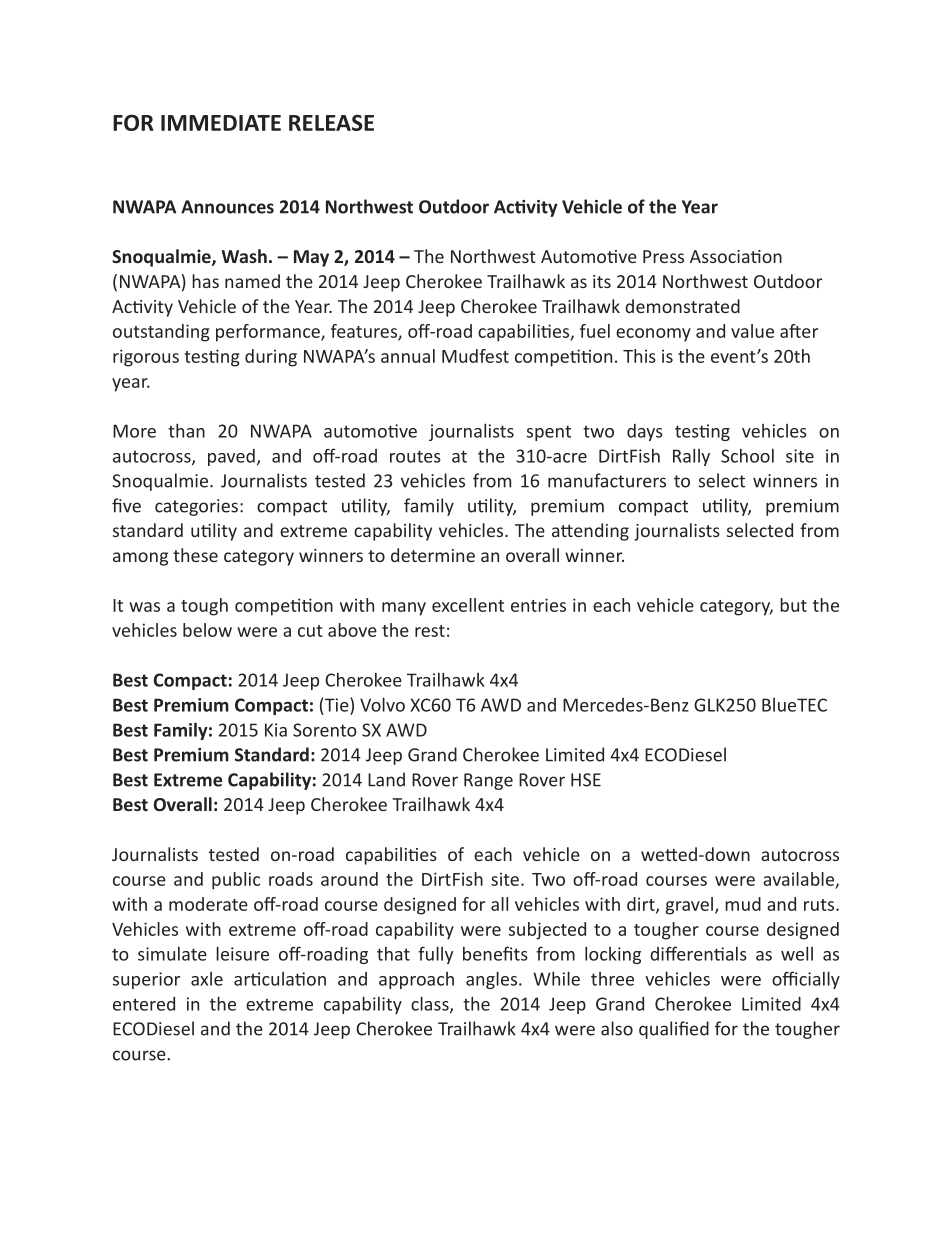 This image has width=952, height=1233. What do you see at coordinates (663, 256) in the image?
I see `Press` at bounding box center [663, 256].
